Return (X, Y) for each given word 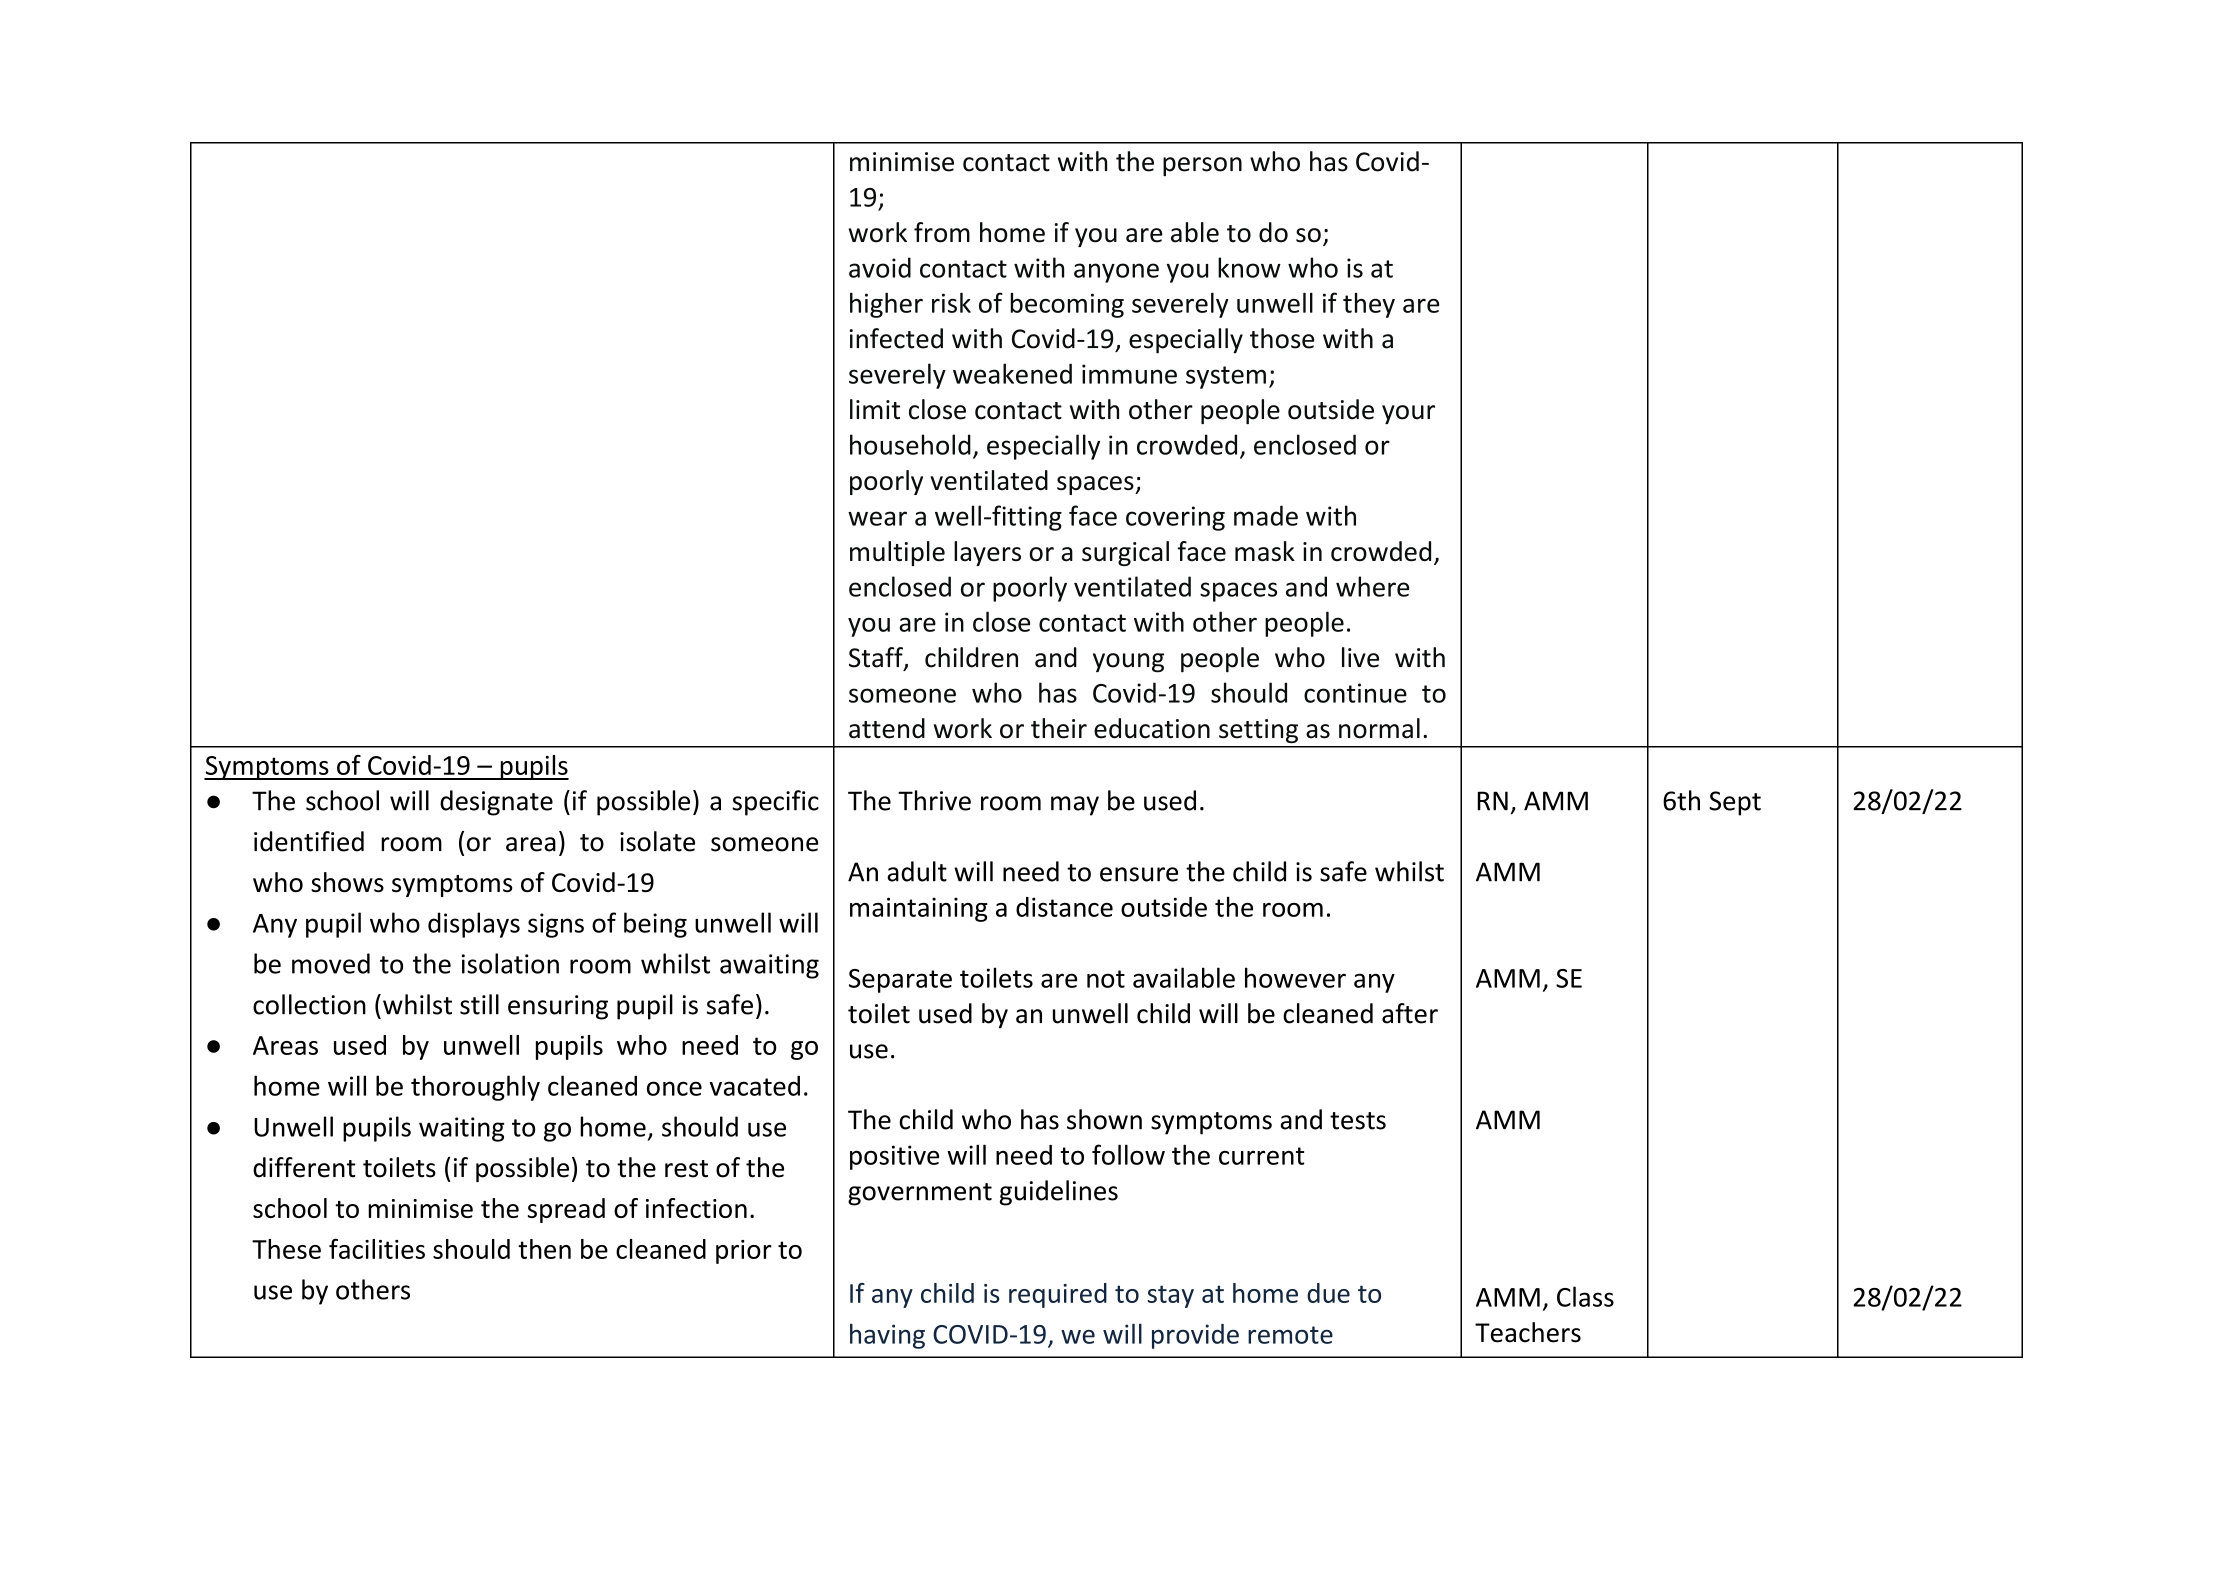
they (1369, 305)
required (1058, 1295)
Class (1585, 1296)
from (942, 232)
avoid (880, 267)
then (544, 1249)
